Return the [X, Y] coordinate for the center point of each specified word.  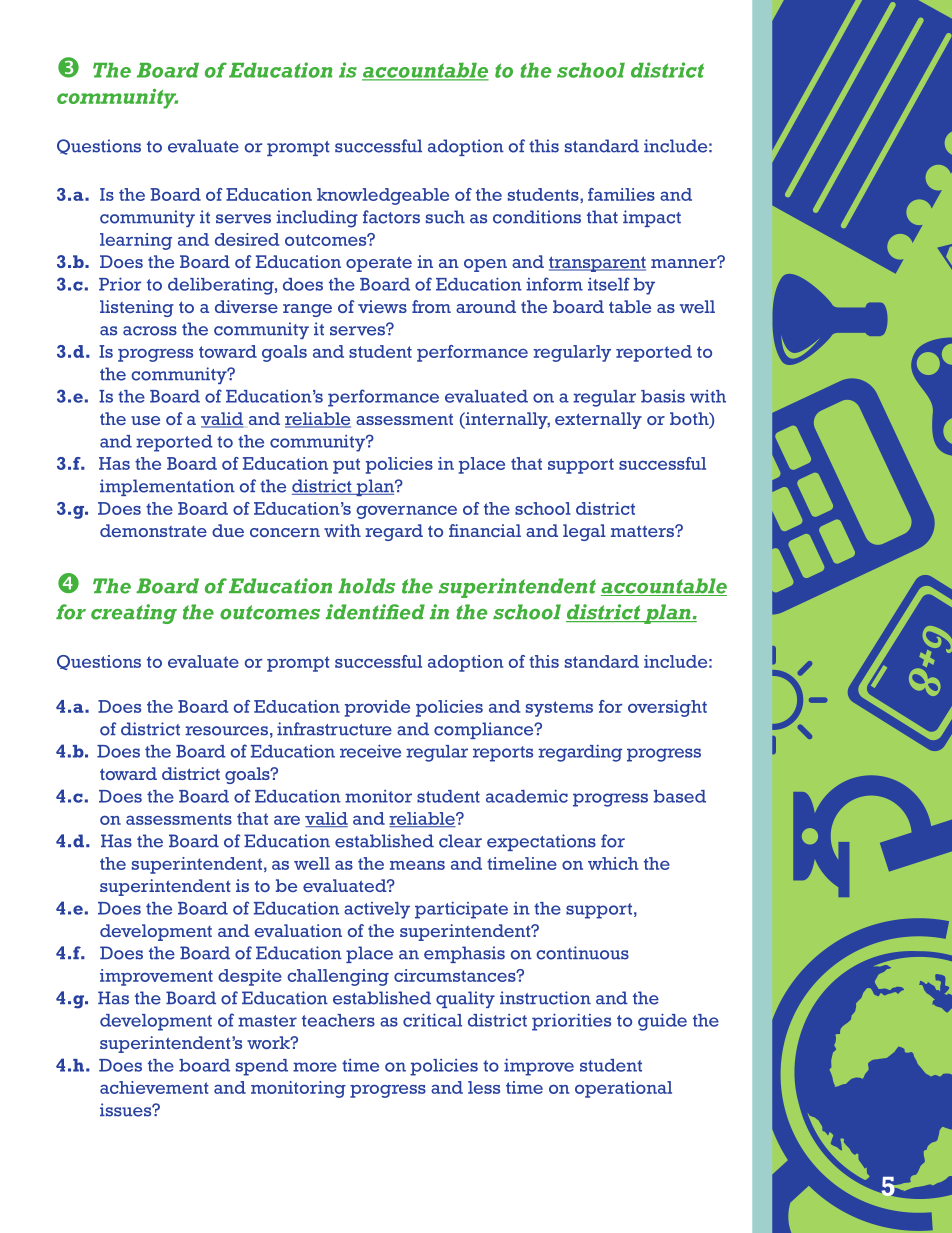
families [621, 194]
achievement [154, 1087]
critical [432, 1020]
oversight [667, 708]
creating [134, 614]
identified [375, 612]
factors [391, 217]
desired [247, 239]
